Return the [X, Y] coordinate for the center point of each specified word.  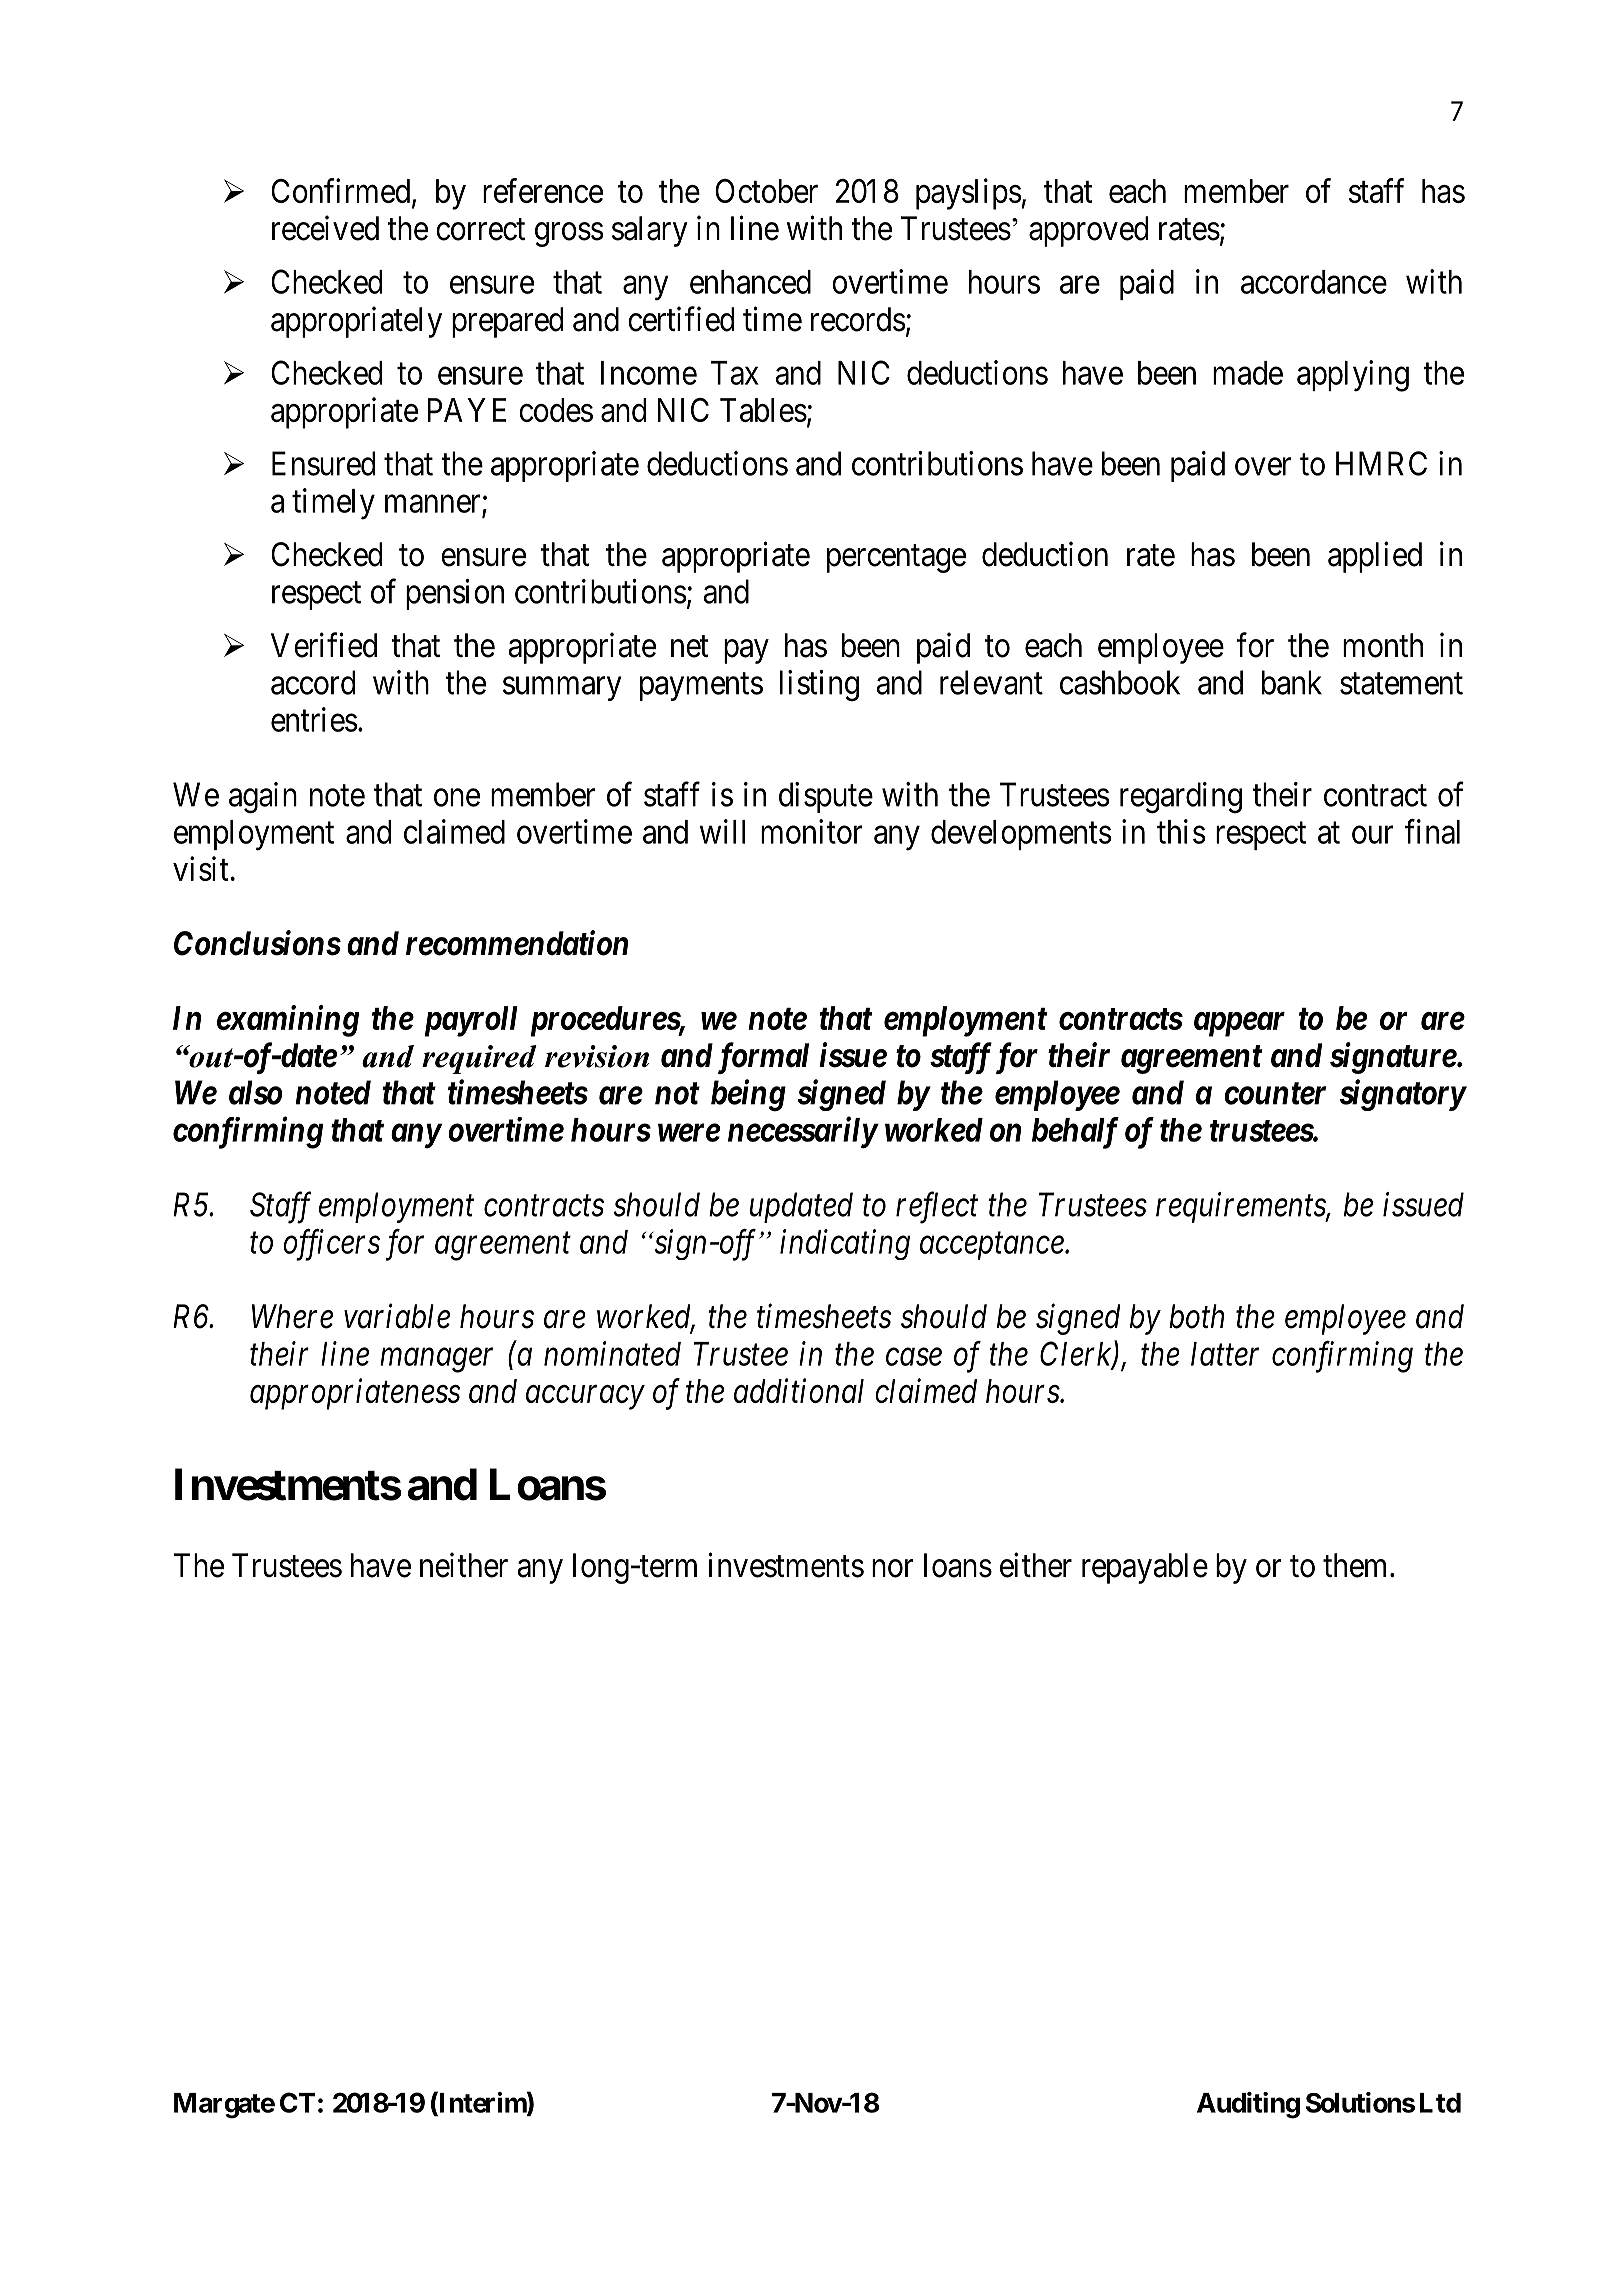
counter [1275, 1094]
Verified [324, 645]
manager [436, 1361]
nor [893, 1569]
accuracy [585, 1398]
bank [1292, 682]
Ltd [1440, 2103]
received [325, 228]
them [1357, 1565]
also [255, 1092]
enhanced [750, 282]
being [748, 1095]
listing [819, 686]
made [1248, 373]
